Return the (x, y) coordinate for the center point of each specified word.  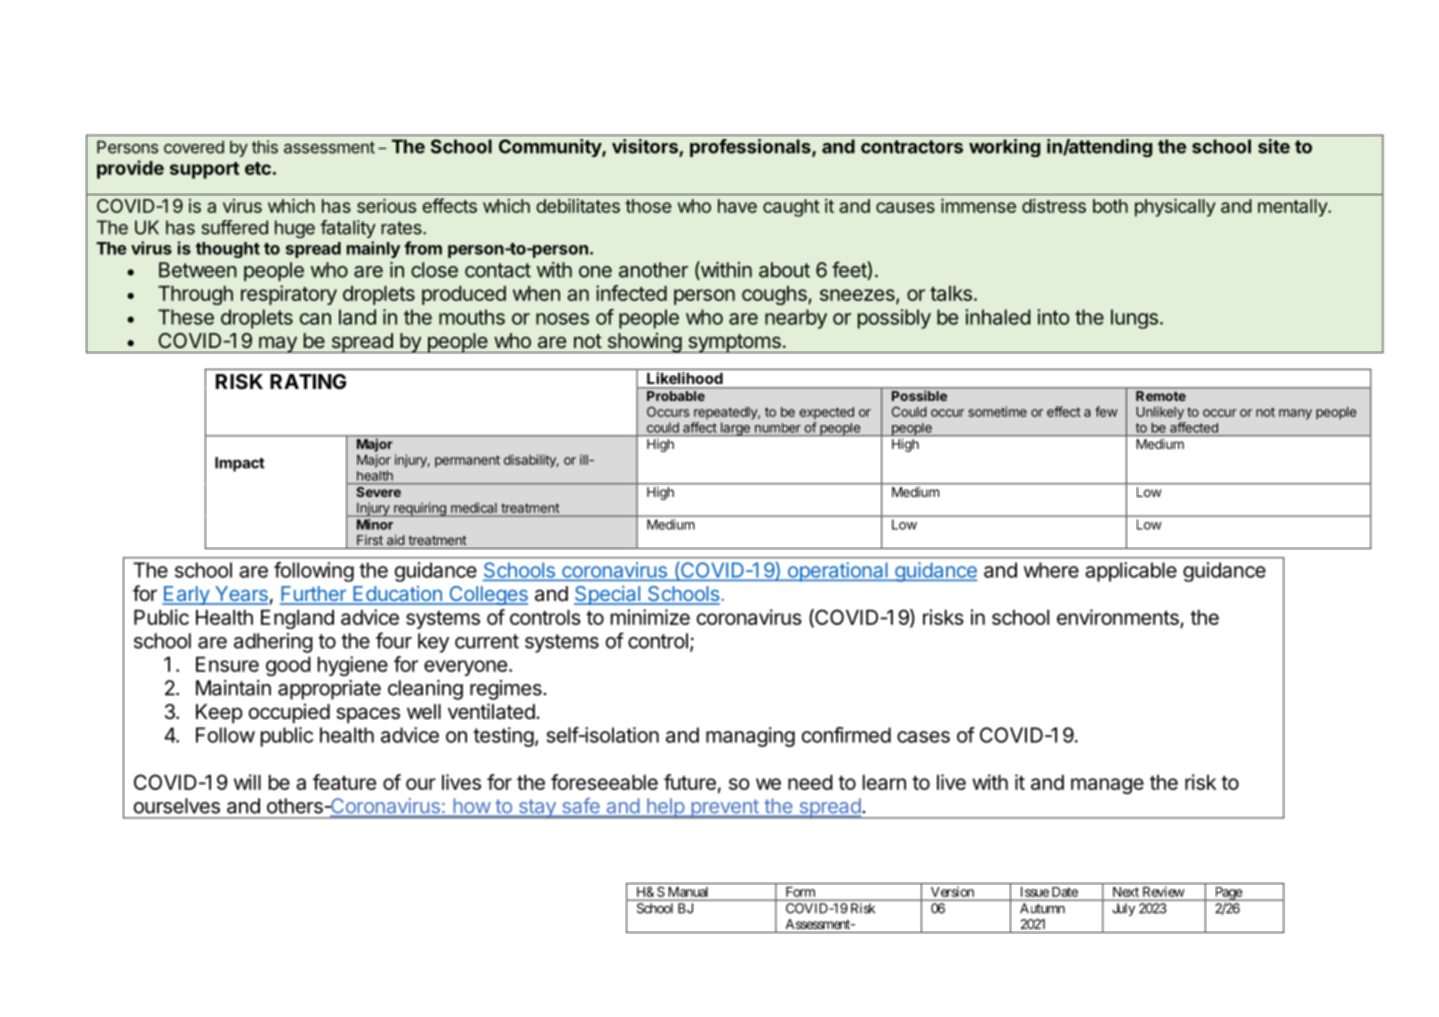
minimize (650, 617)
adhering (273, 643)
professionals (751, 148)
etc (258, 168)
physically (1175, 207)
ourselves (177, 806)
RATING (308, 381)
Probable (676, 396)
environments (1118, 617)
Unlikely (1160, 413)
